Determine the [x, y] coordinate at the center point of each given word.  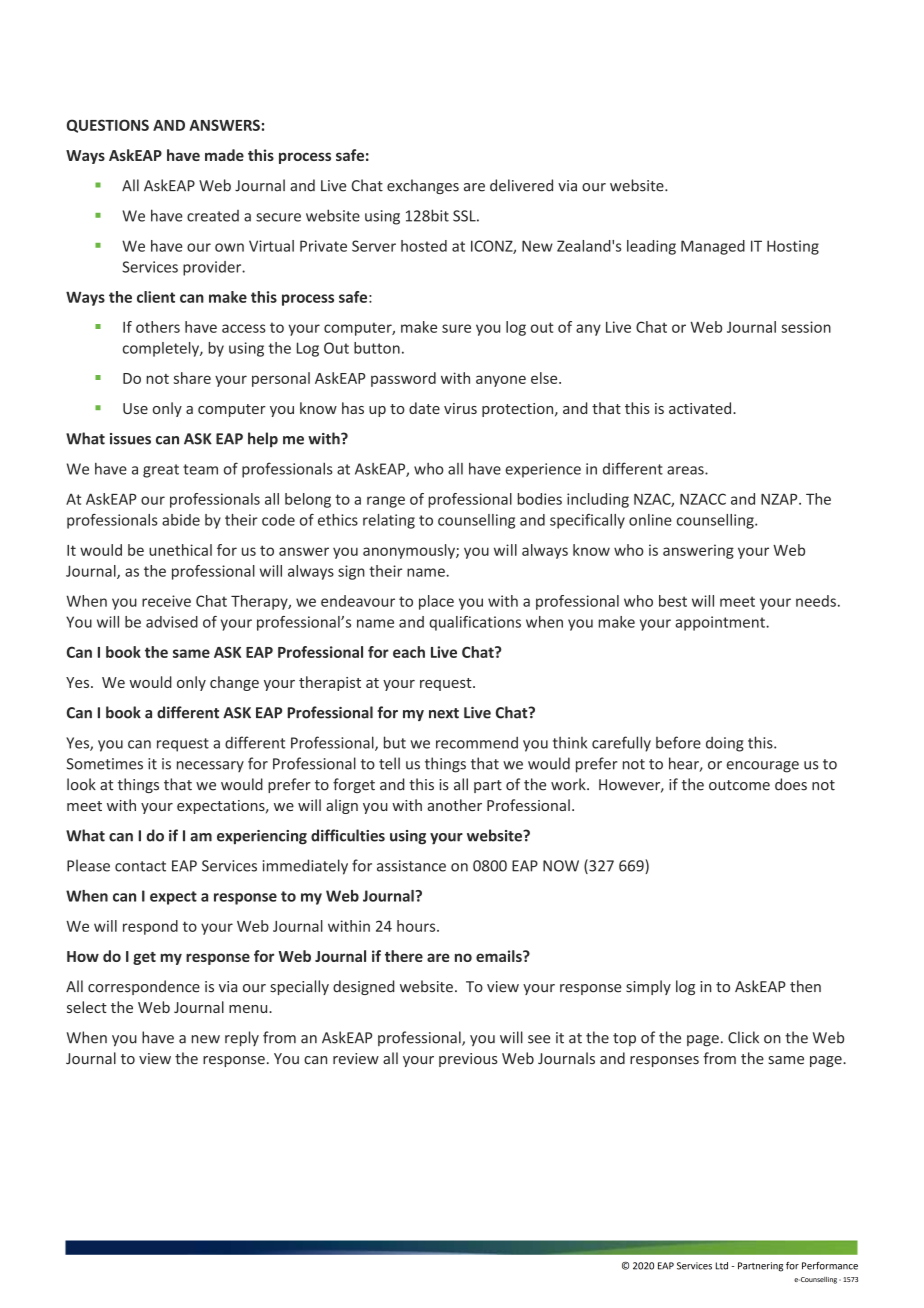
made [224, 155]
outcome [739, 785]
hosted [424, 246]
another [455, 805]
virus [460, 408]
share [192, 378]
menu [249, 1009]
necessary [210, 766]
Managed [713, 247]
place [436, 602]
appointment [721, 623]
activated [701, 408]
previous [468, 1060]
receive [166, 601]
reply [242, 1039]
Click [743, 1037]
